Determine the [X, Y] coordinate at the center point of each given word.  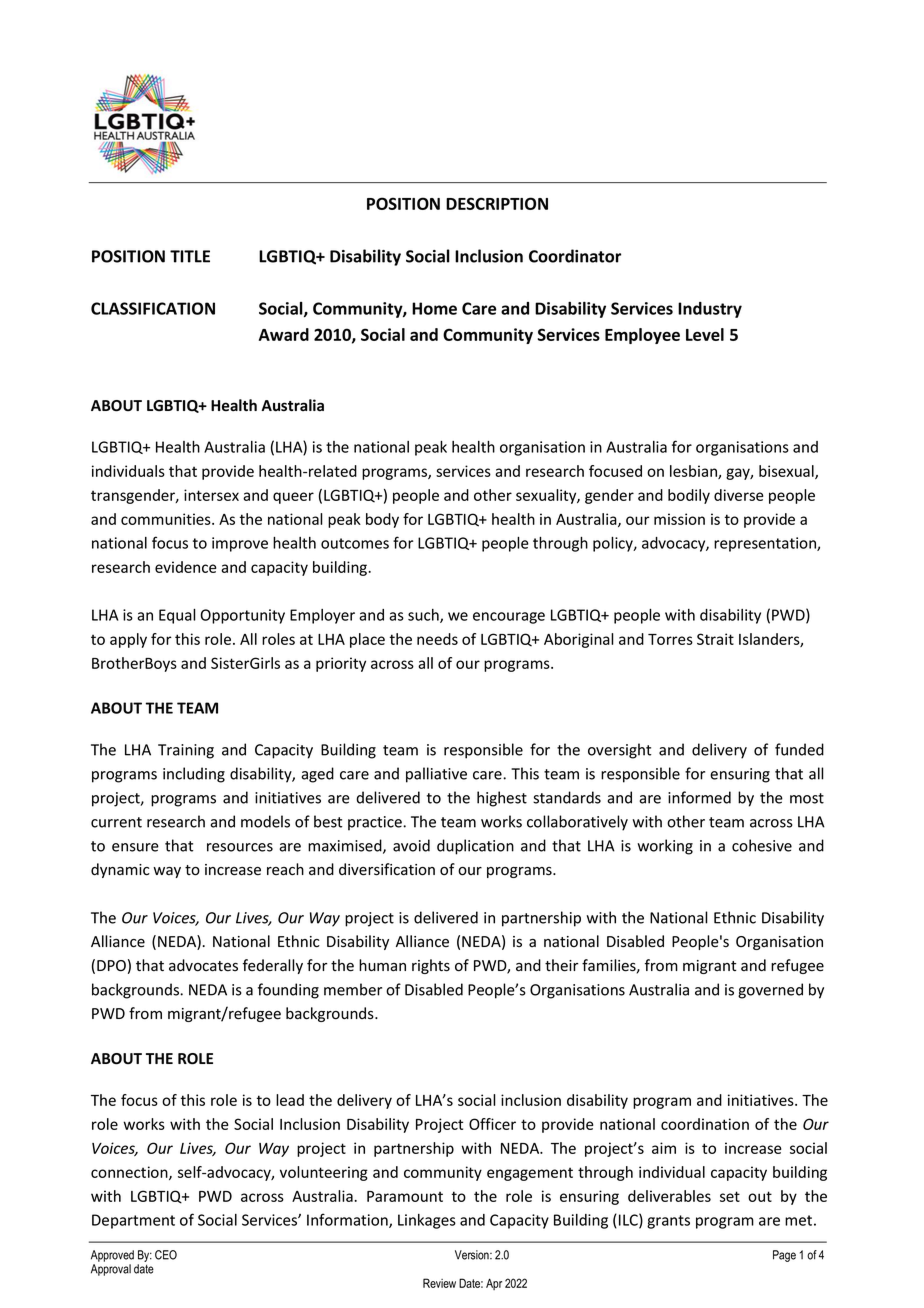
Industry [710, 310]
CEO [166, 1255]
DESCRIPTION [497, 203]
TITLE [190, 256]
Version [473, 1255]
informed [699, 797]
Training [186, 751]
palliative [436, 775]
